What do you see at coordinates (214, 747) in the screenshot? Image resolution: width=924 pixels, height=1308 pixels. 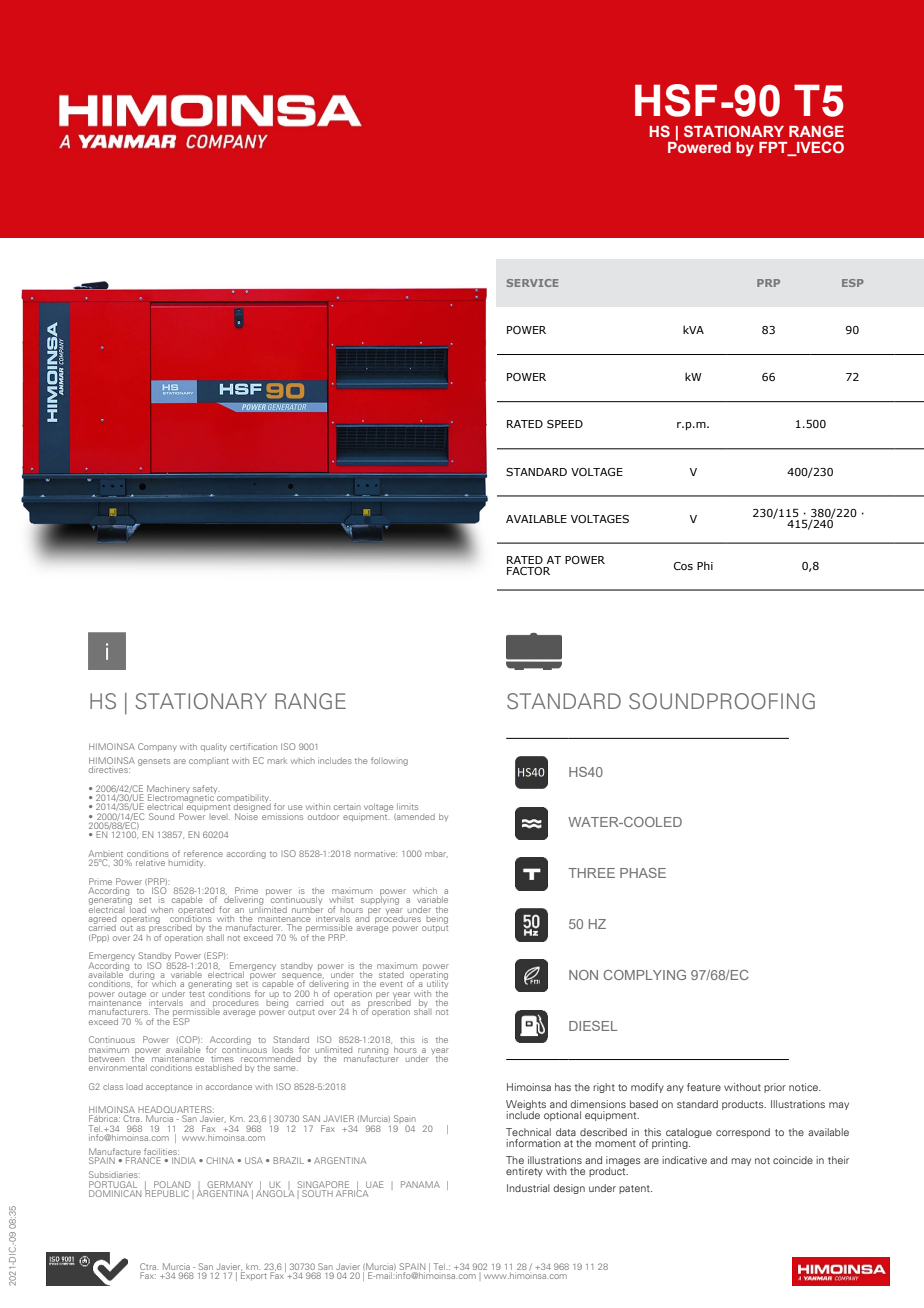 I see `quality` at bounding box center [214, 747].
